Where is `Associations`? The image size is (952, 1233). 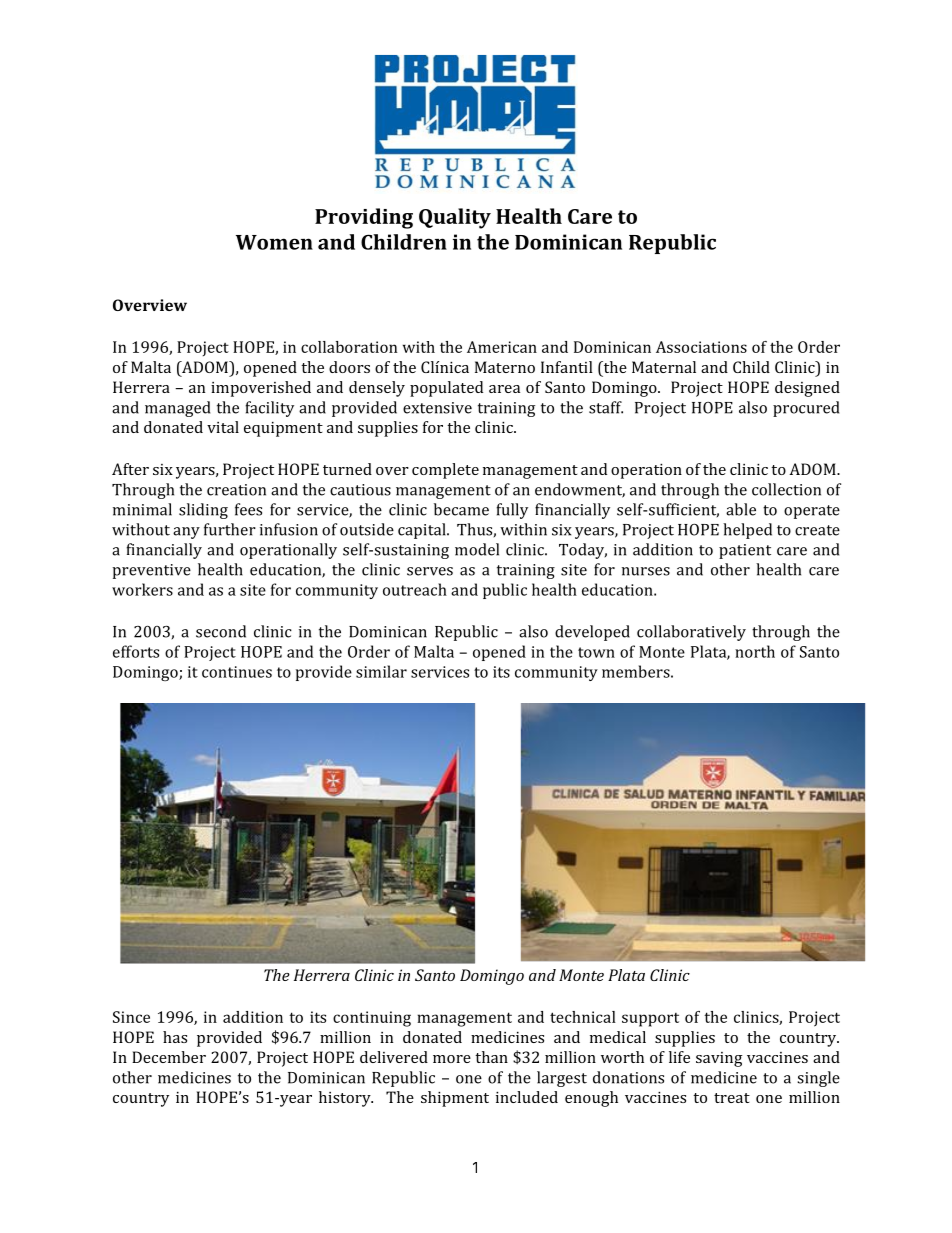 Associations is located at coordinates (701, 347).
